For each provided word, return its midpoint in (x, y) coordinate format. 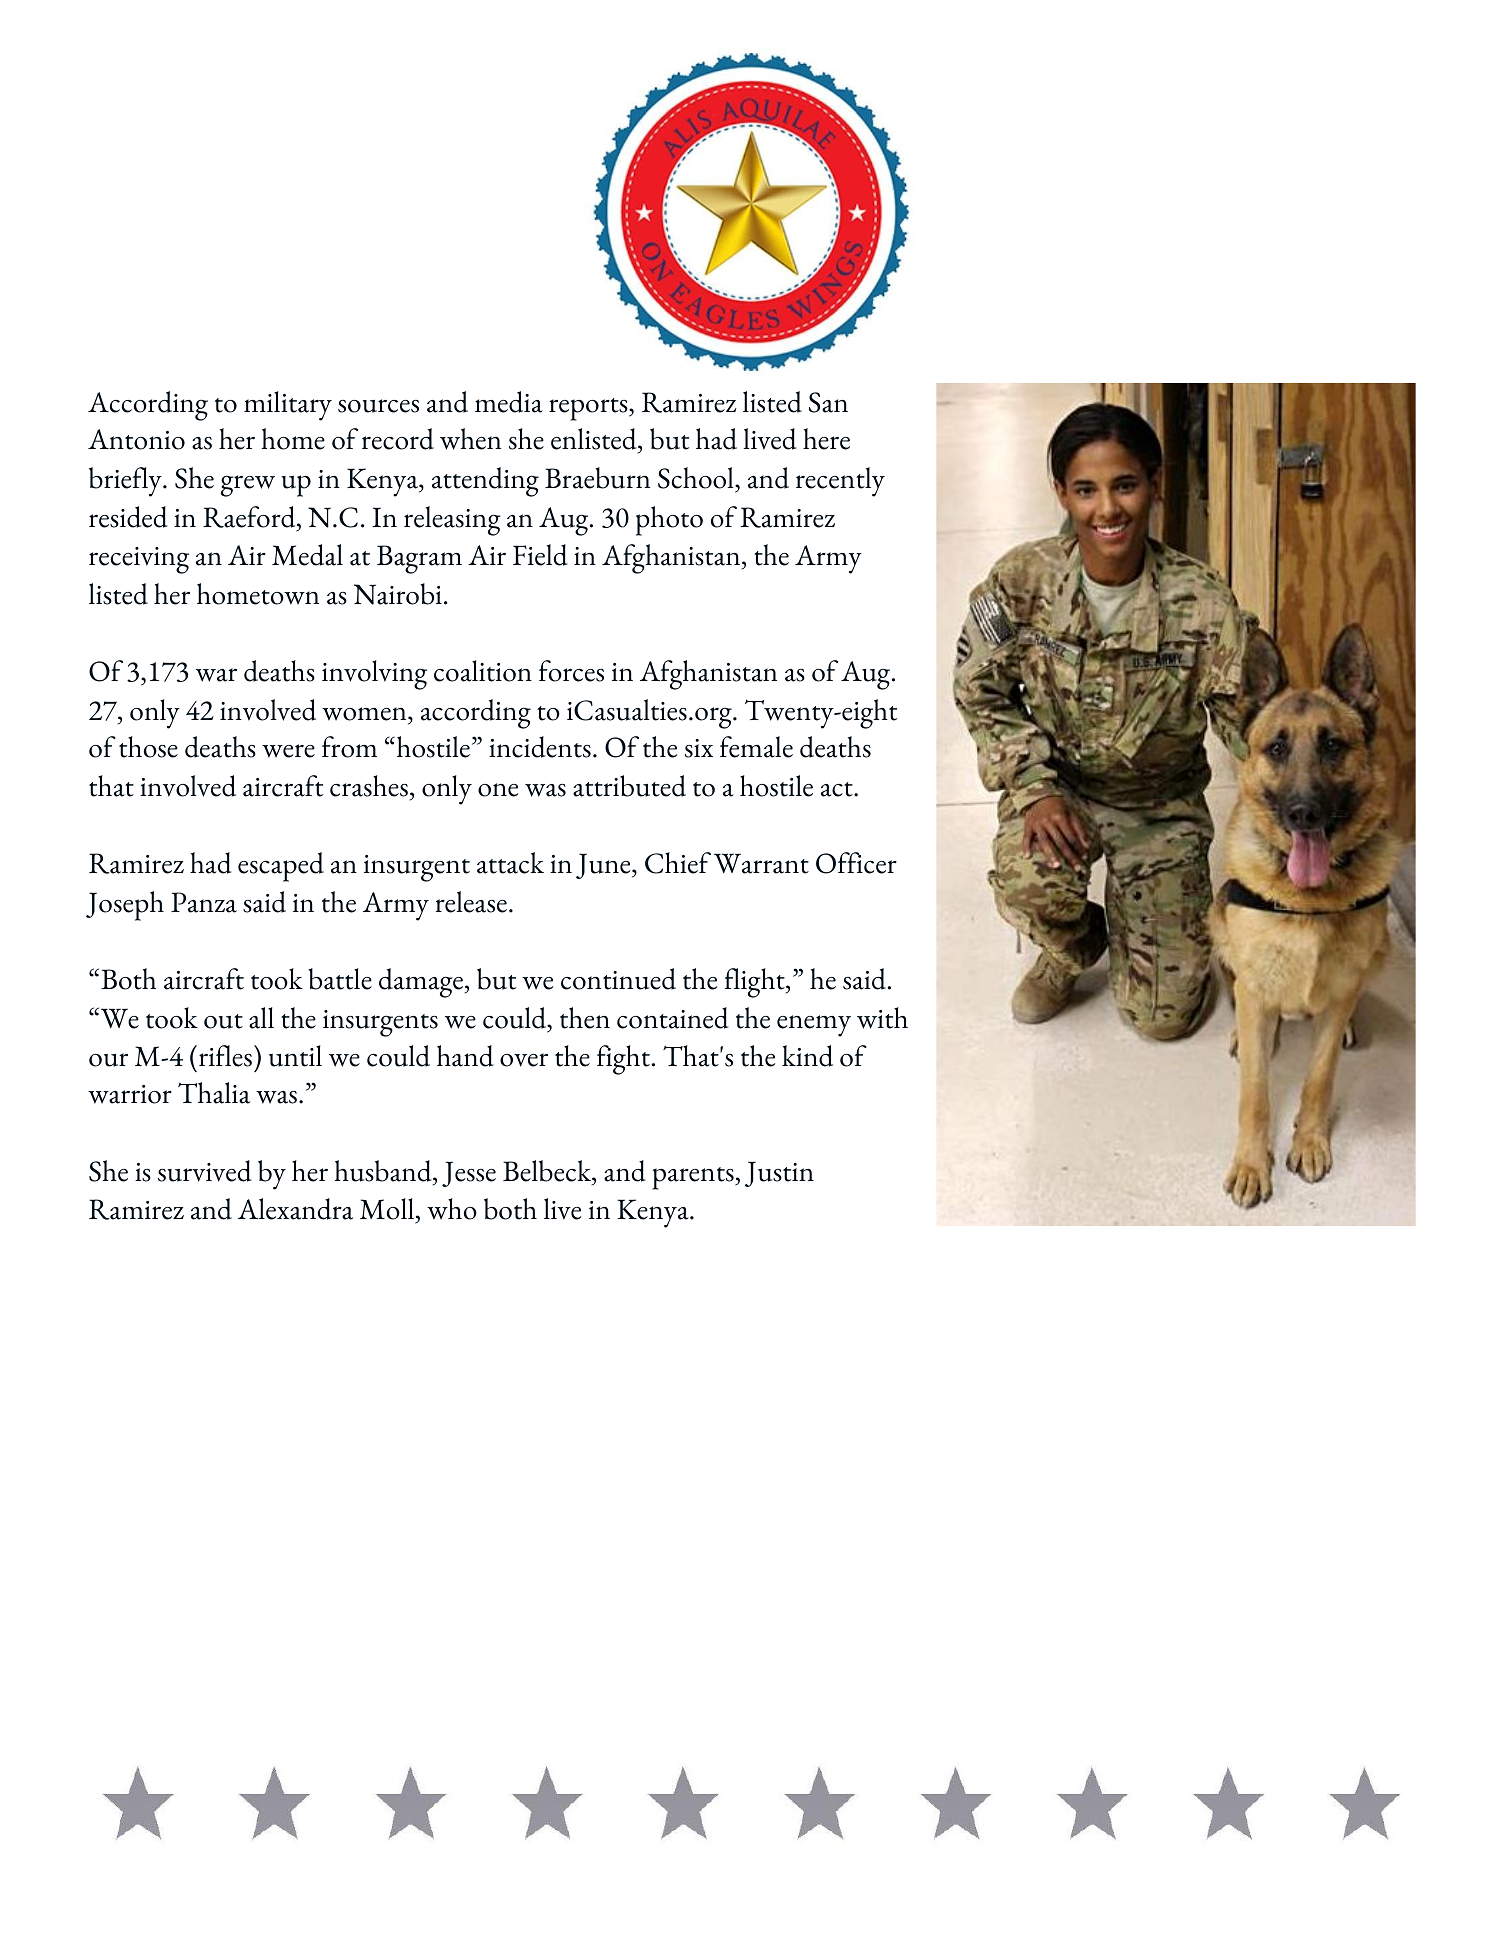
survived (205, 1171)
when (470, 439)
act (838, 789)
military (288, 406)
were (288, 751)
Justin (779, 1174)
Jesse (469, 1174)
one (498, 790)
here (826, 439)
